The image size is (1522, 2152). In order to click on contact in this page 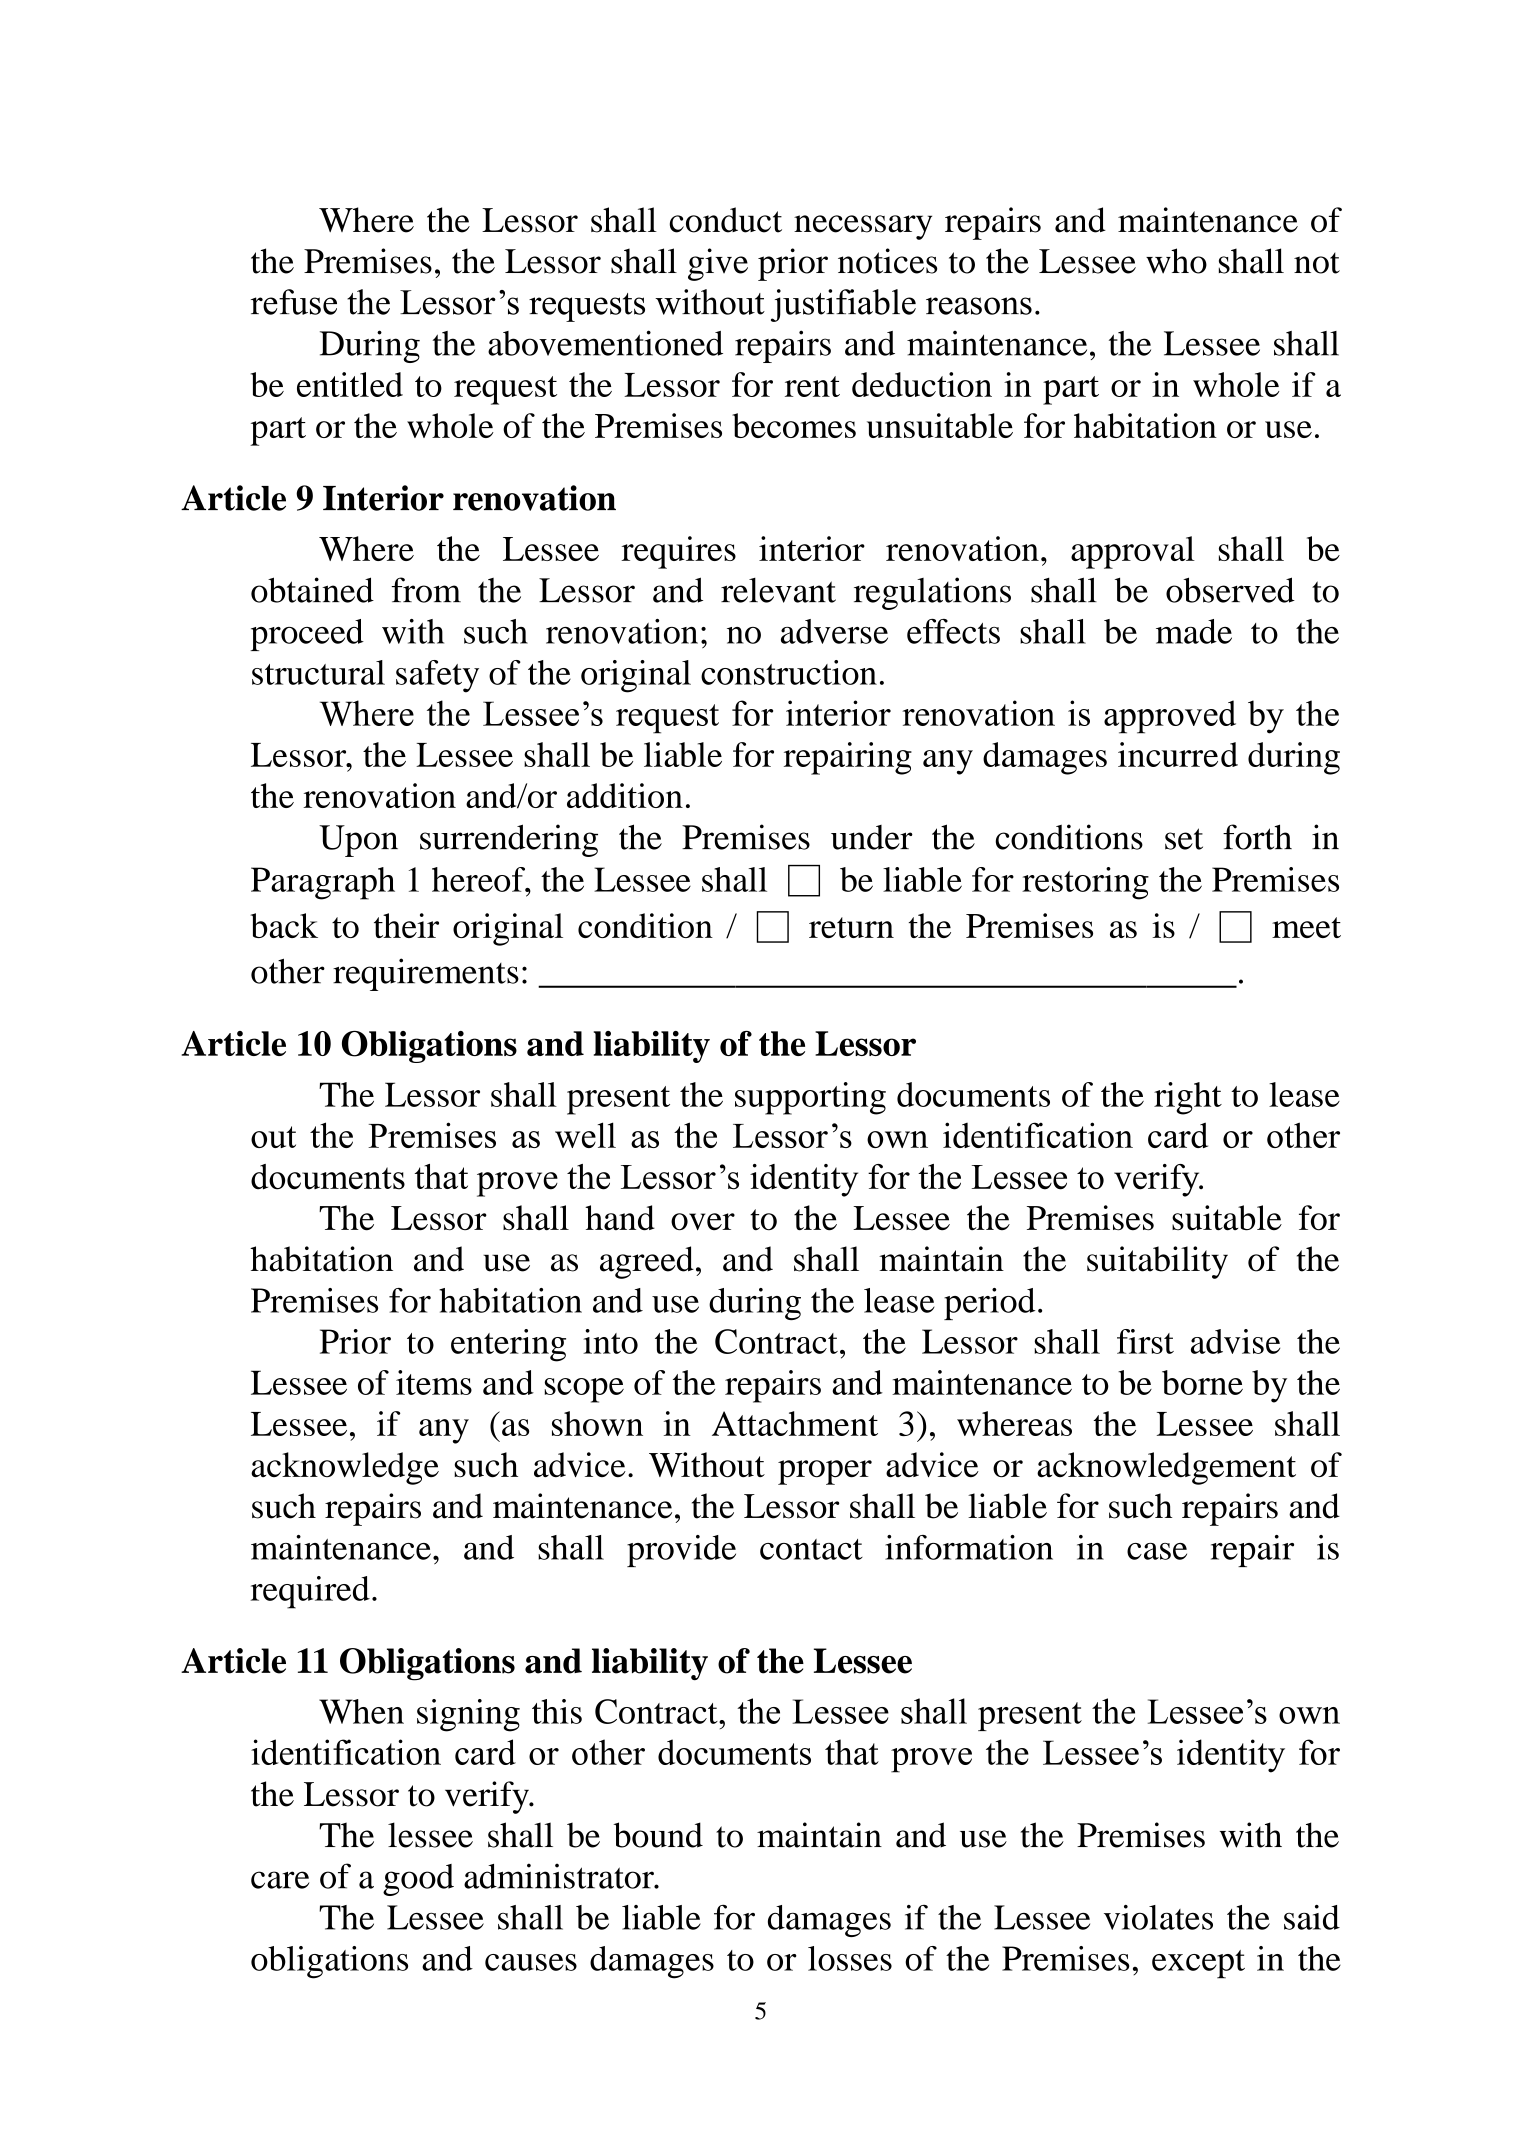, I will do `click(811, 1549)`.
